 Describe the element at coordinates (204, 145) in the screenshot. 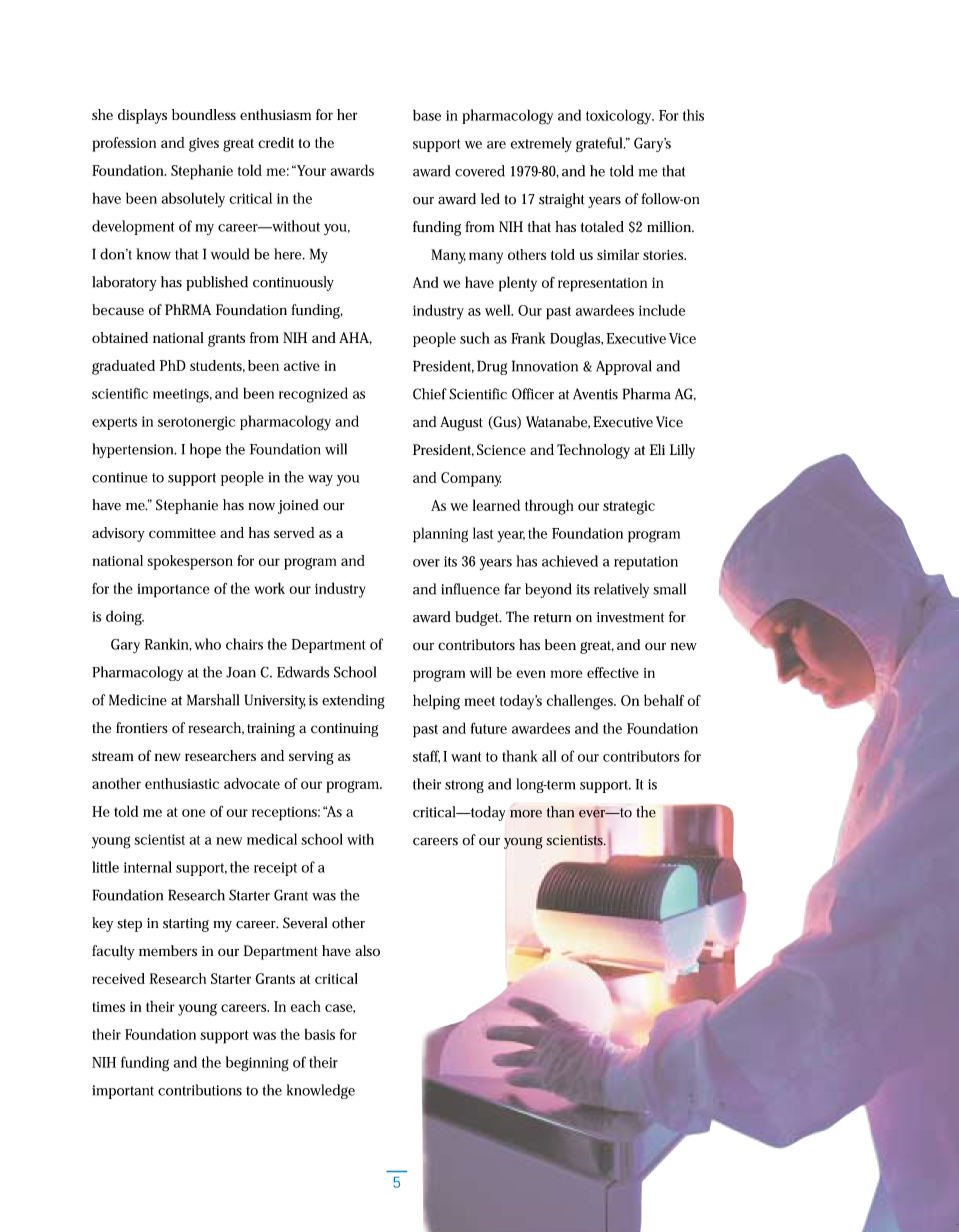

I see `gives` at that location.
